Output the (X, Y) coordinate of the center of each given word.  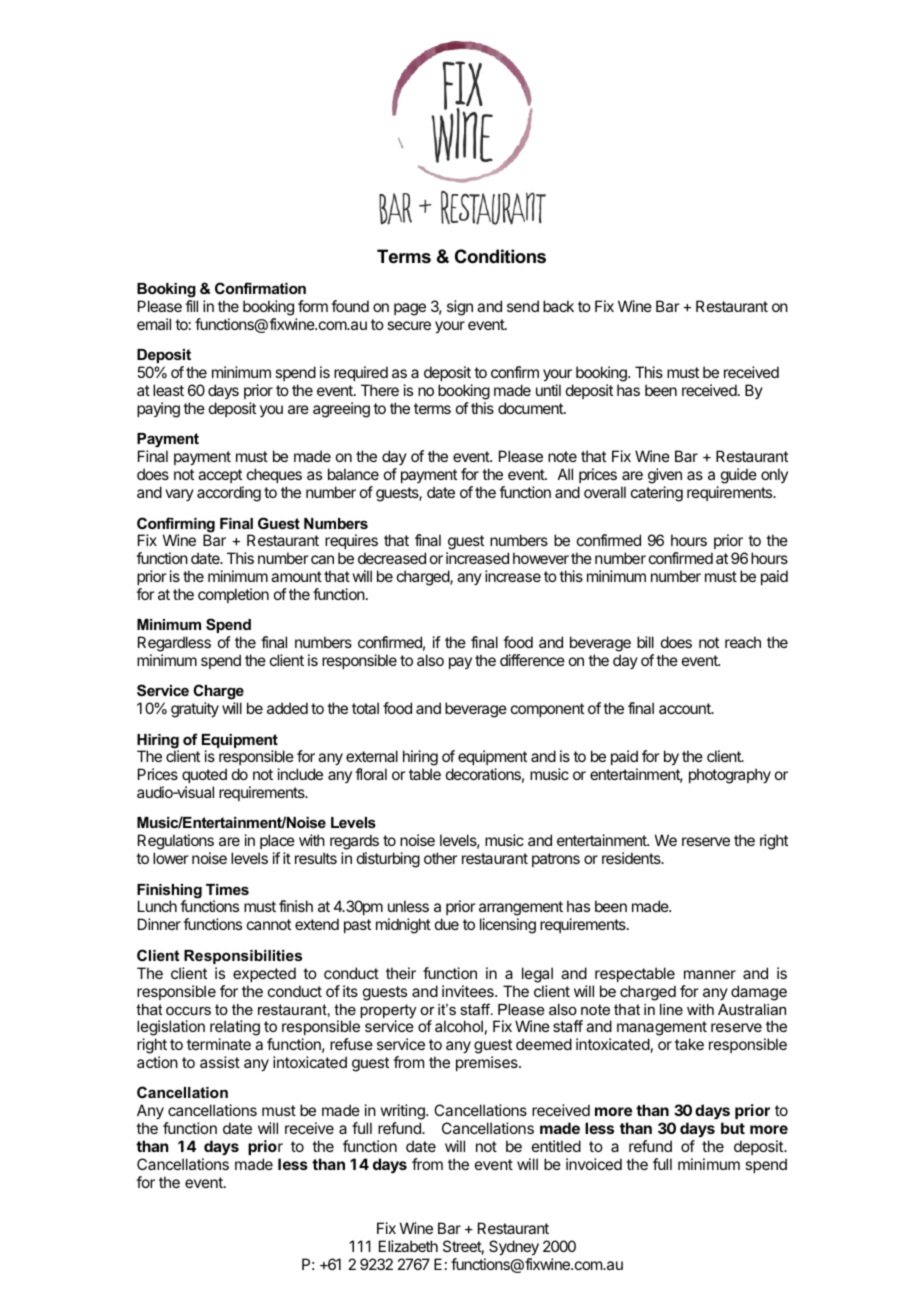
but (733, 1128)
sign (460, 308)
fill (191, 306)
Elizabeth (408, 1246)
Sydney (514, 1248)
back (558, 306)
